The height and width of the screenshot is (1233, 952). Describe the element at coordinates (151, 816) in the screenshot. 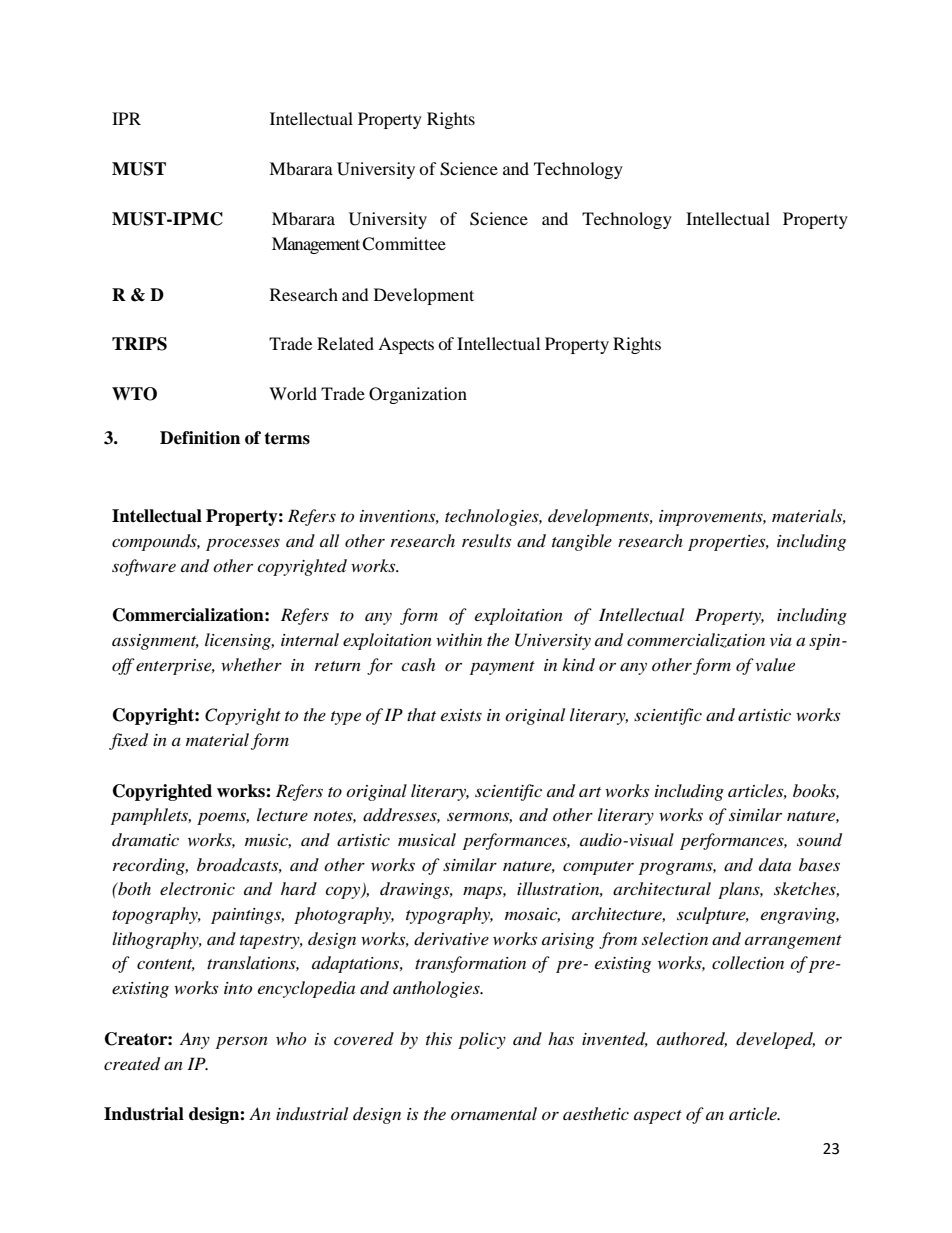

I see `pamphlets` at that location.
